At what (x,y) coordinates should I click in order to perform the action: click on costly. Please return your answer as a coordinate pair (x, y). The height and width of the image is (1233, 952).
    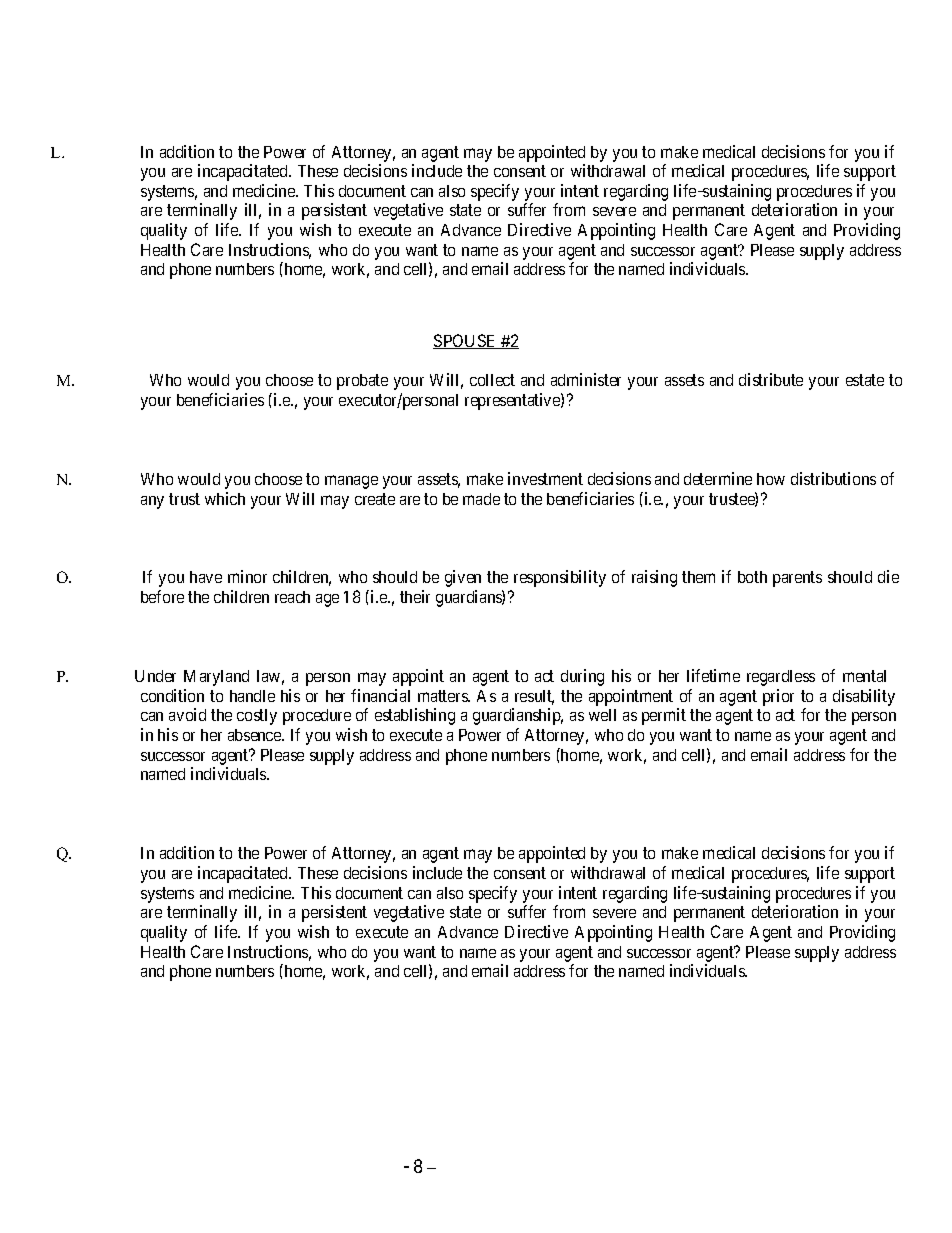
    Looking at the image, I should click on (257, 717).
